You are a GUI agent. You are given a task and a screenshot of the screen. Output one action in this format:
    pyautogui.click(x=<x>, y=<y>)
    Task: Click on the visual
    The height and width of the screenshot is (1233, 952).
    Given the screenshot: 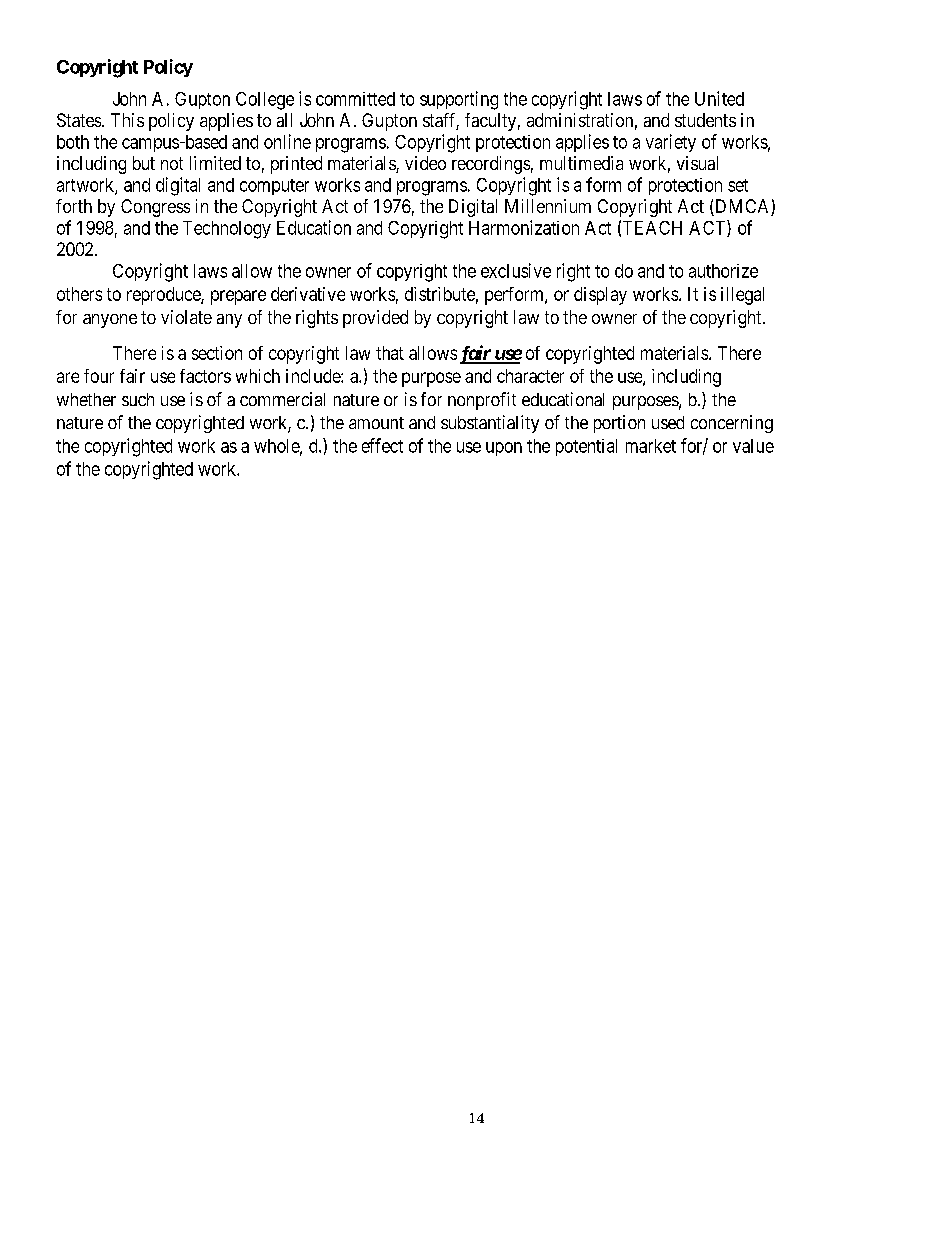 What is the action you would take?
    pyautogui.click(x=697, y=163)
